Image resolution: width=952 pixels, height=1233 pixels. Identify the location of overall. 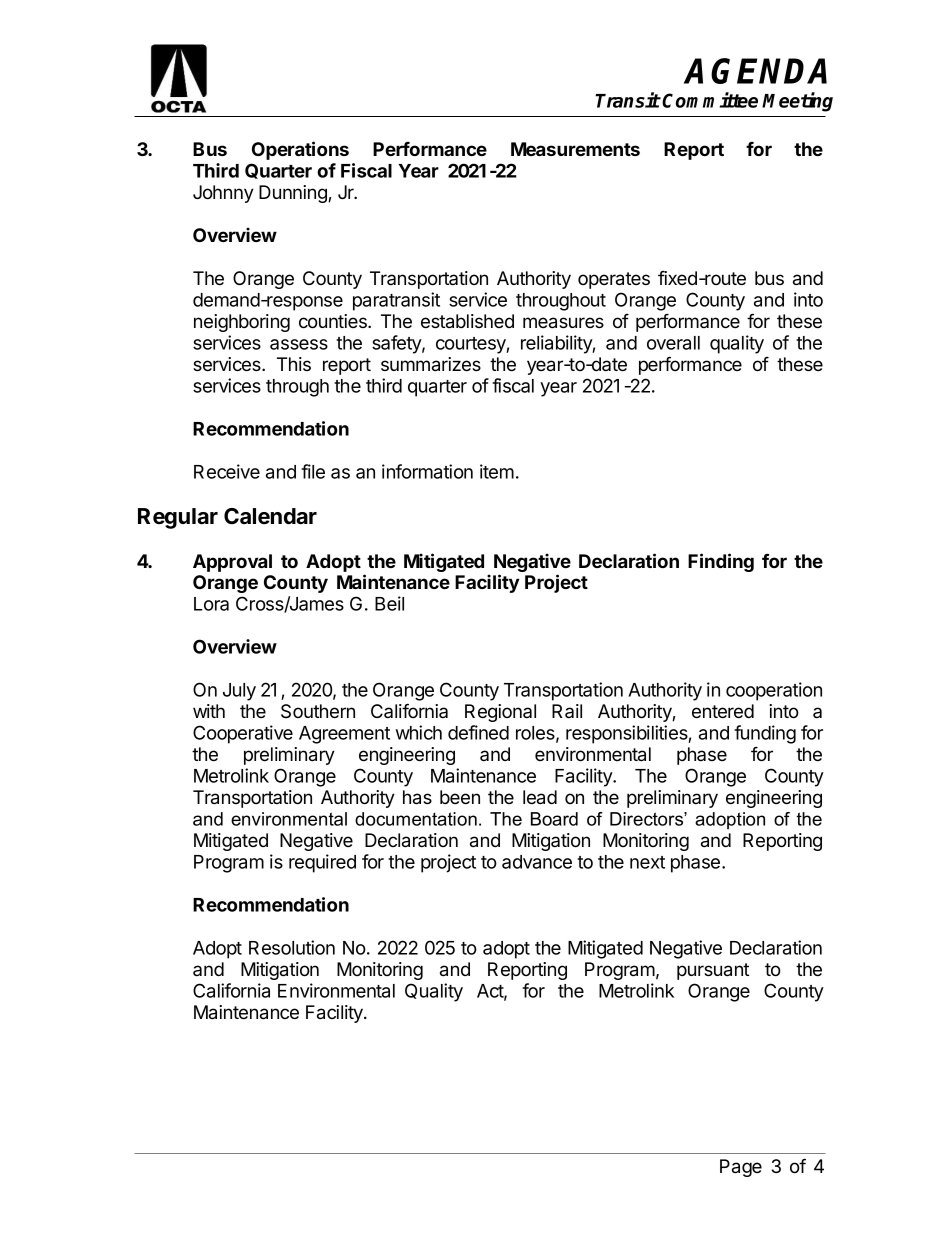
(673, 343).
